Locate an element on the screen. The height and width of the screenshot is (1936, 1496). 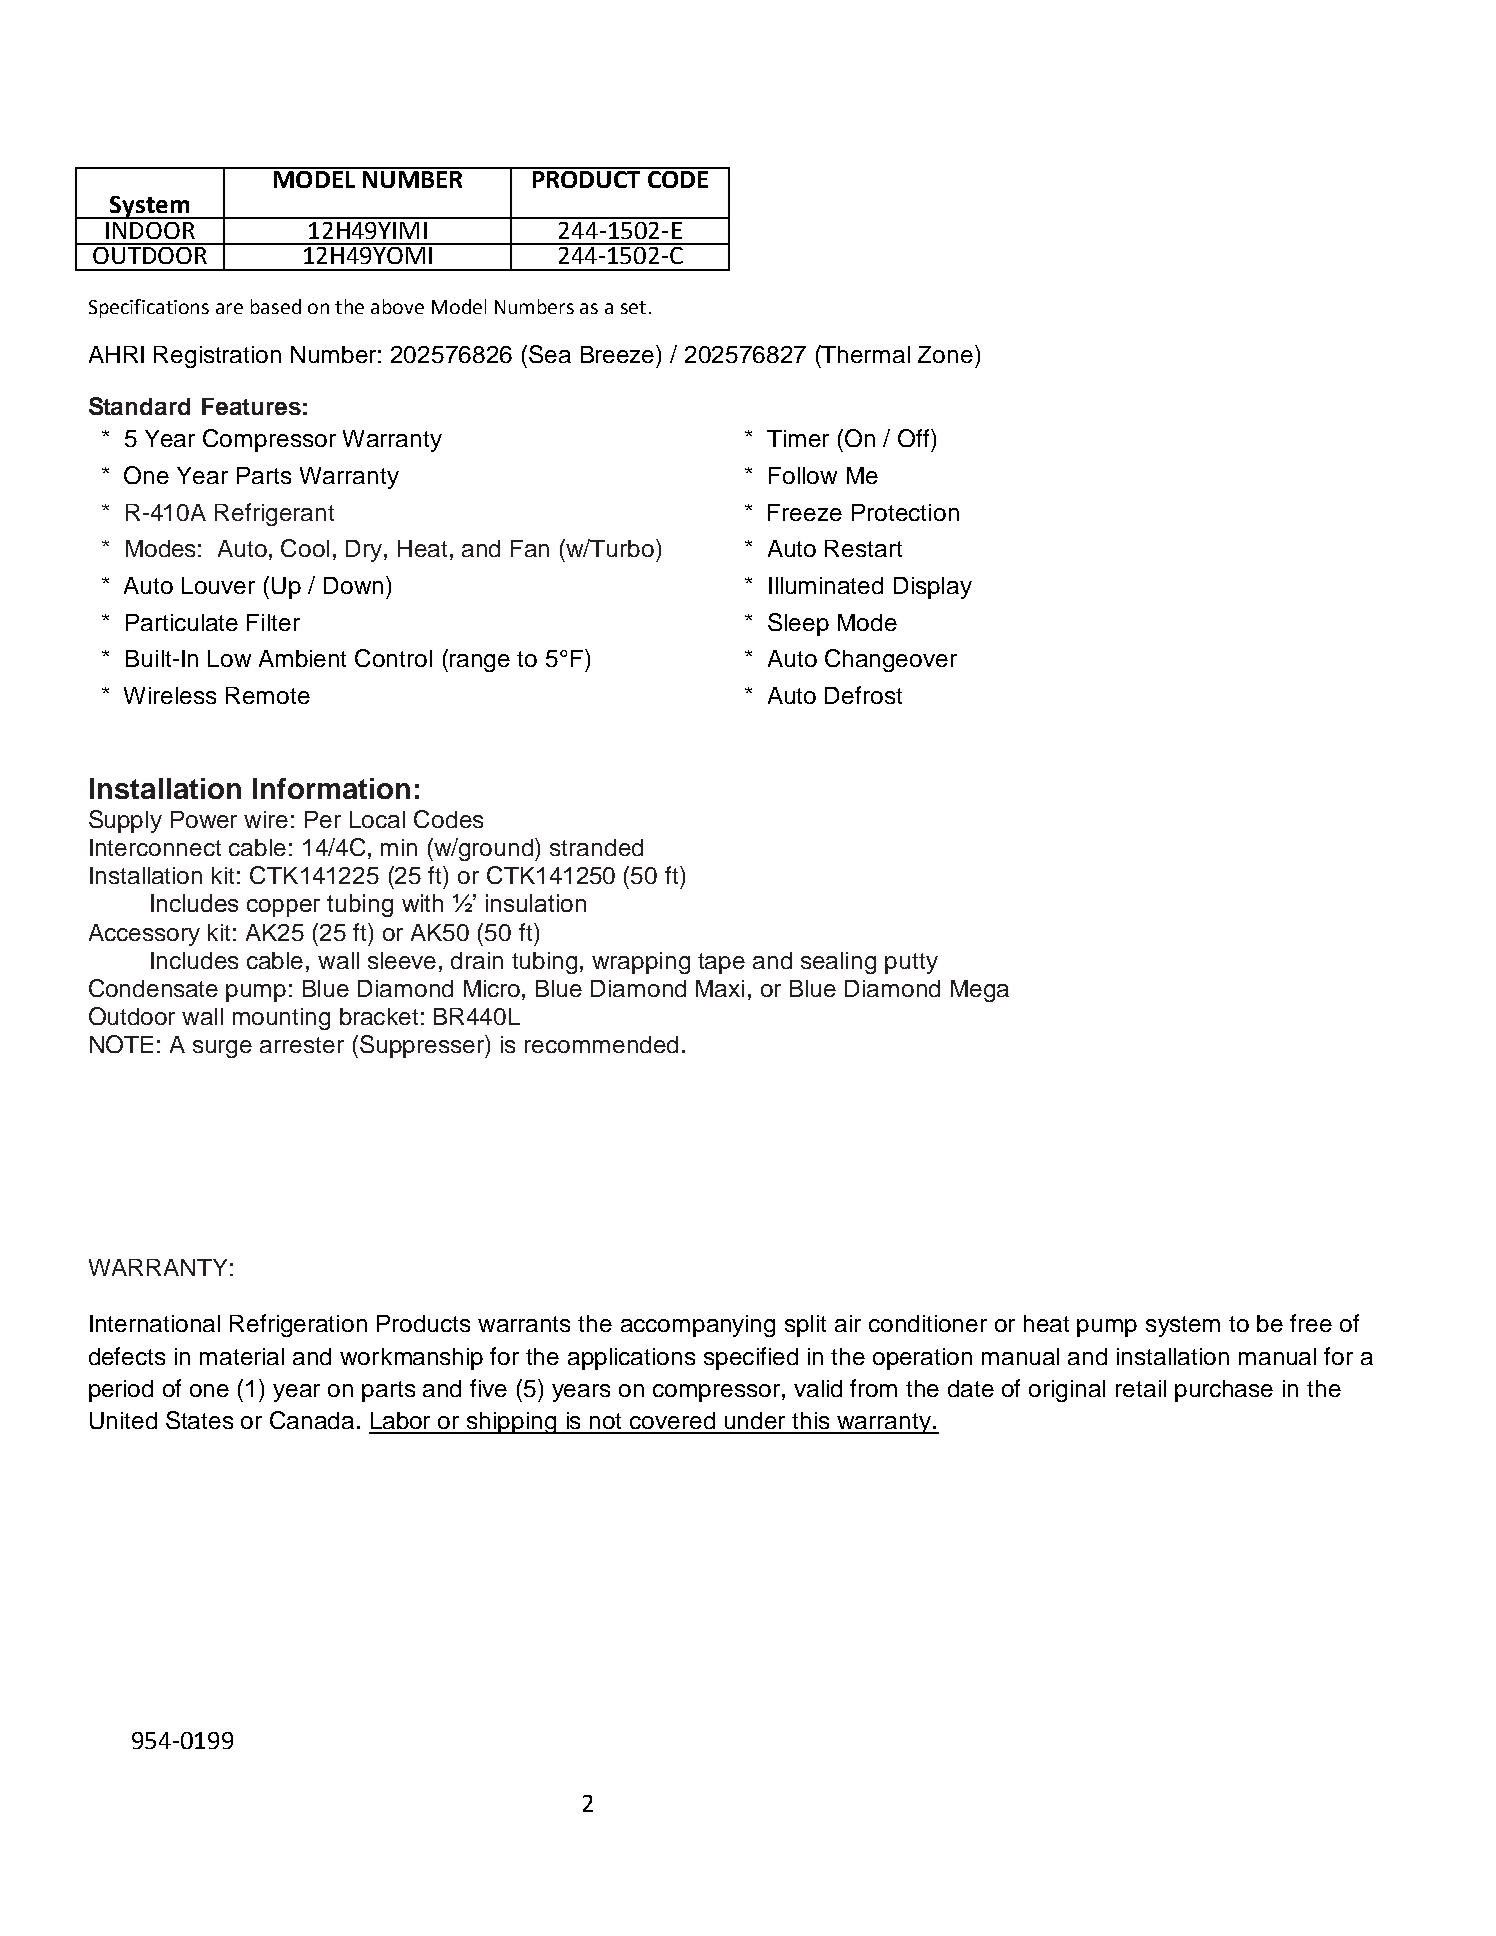
putty is located at coordinates (911, 963).
